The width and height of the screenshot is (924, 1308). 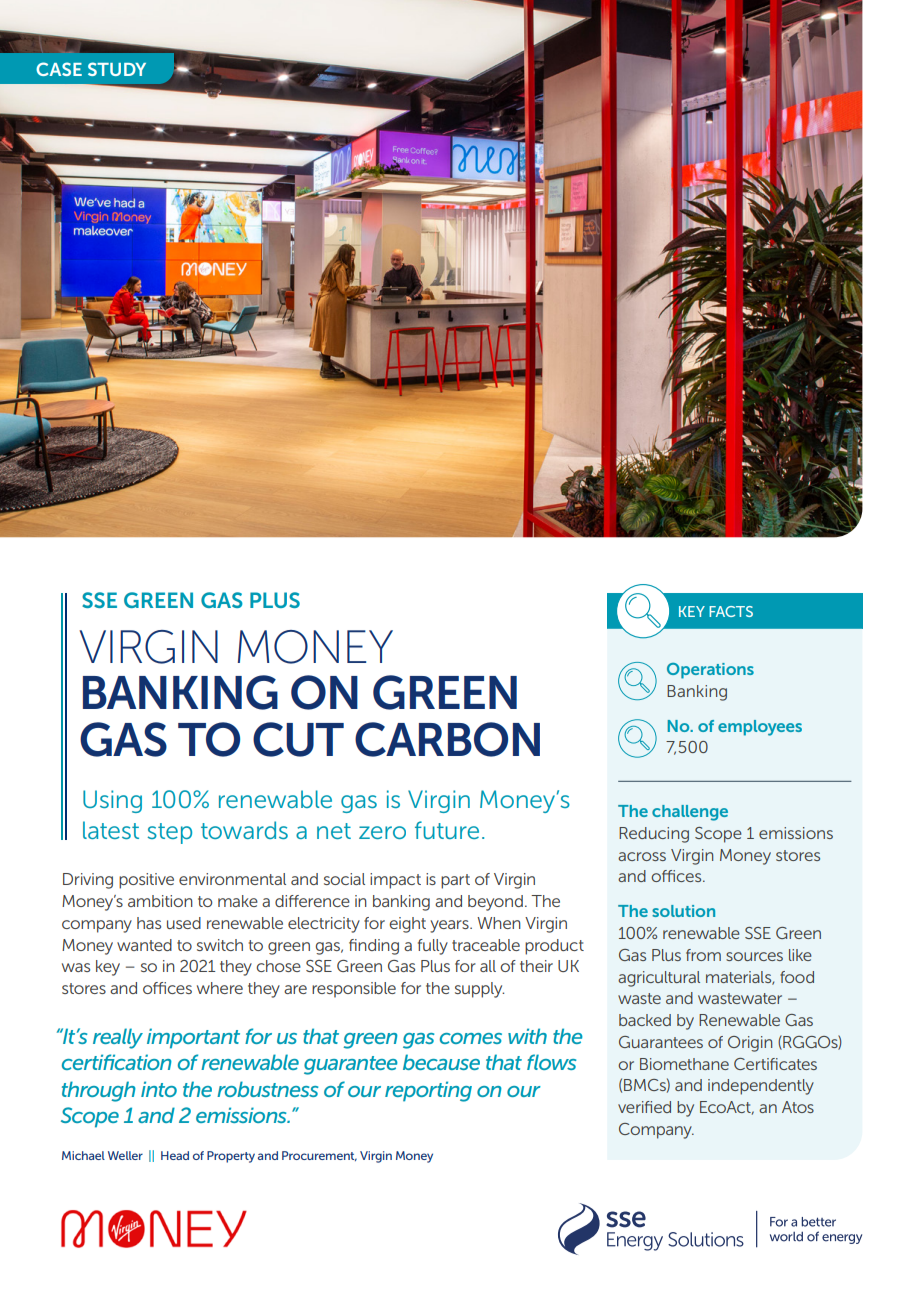 What do you see at coordinates (298, 739) in the screenshot?
I see `CUT` at bounding box center [298, 739].
